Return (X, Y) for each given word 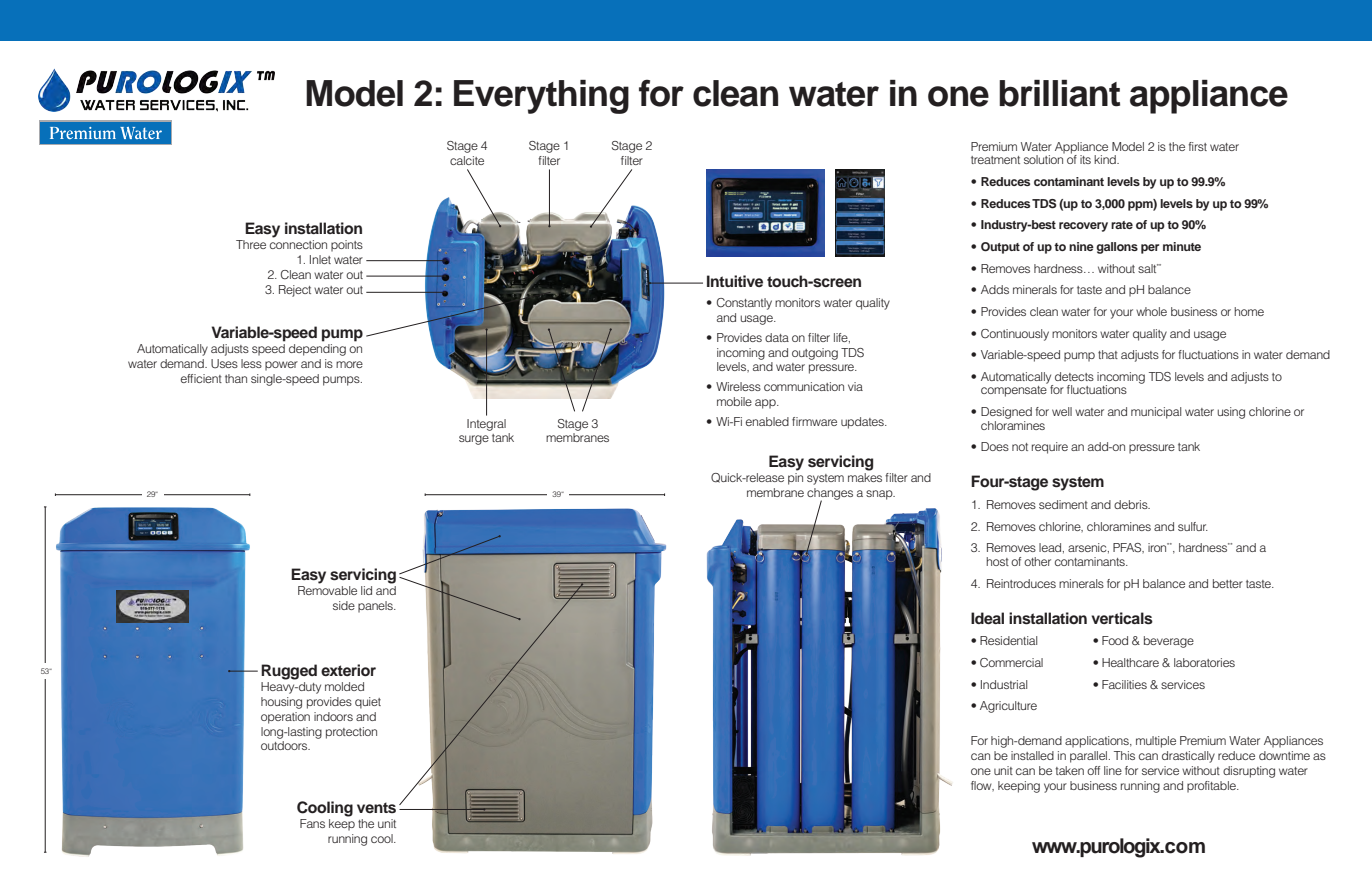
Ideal (987, 618)
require (1050, 448)
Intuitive (735, 281)
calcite (467, 160)
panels (376, 607)
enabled (767, 421)
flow (982, 786)
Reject (295, 291)
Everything (541, 97)
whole (1151, 311)
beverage (1169, 642)
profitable (1212, 787)
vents (376, 808)
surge (474, 440)
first (1198, 146)
